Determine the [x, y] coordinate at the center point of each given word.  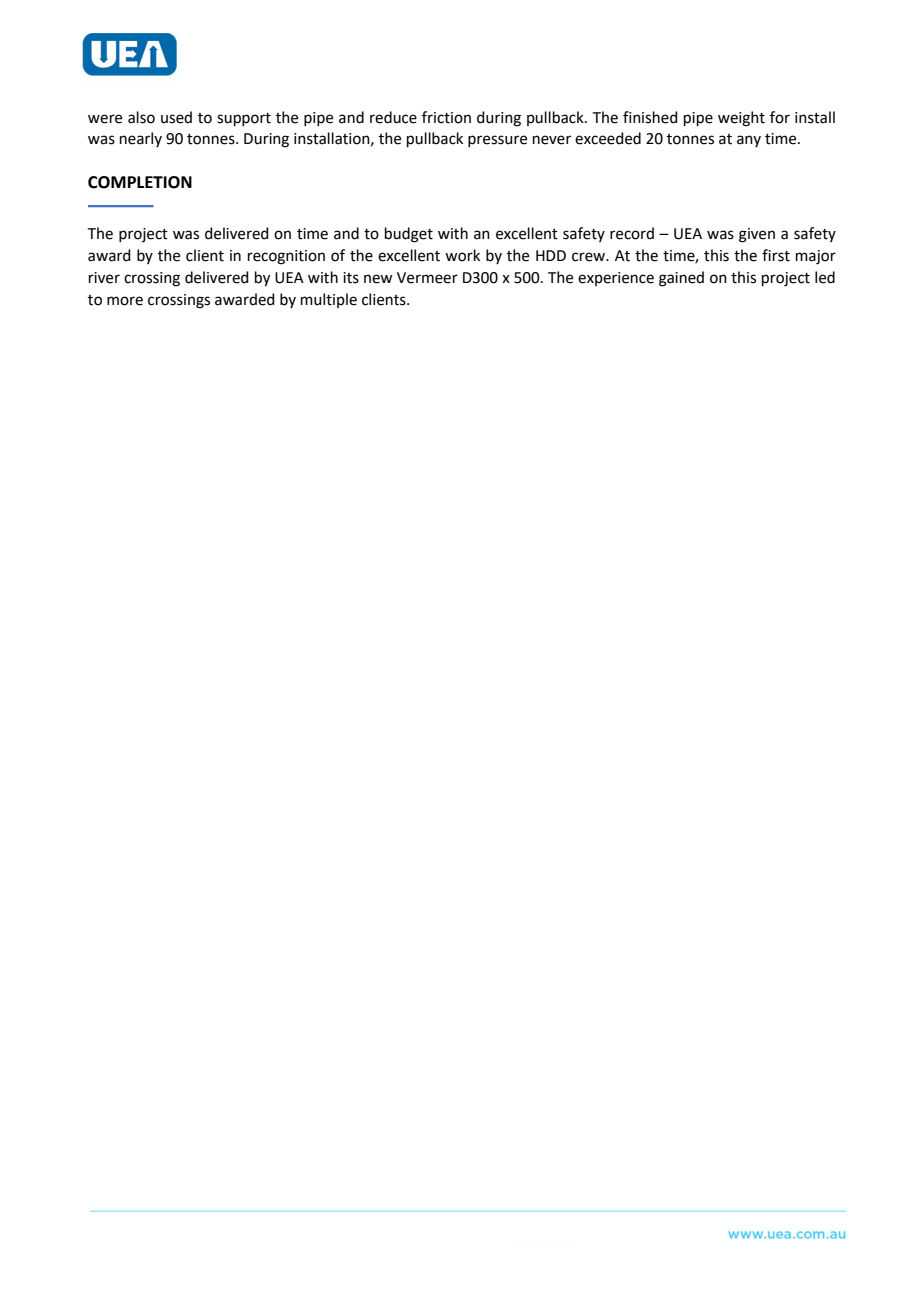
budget [409, 235]
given [757, 235]
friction [446, 117]
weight [741, 119]
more [125, 301]
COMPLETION [140, 182]
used [176, 117]
